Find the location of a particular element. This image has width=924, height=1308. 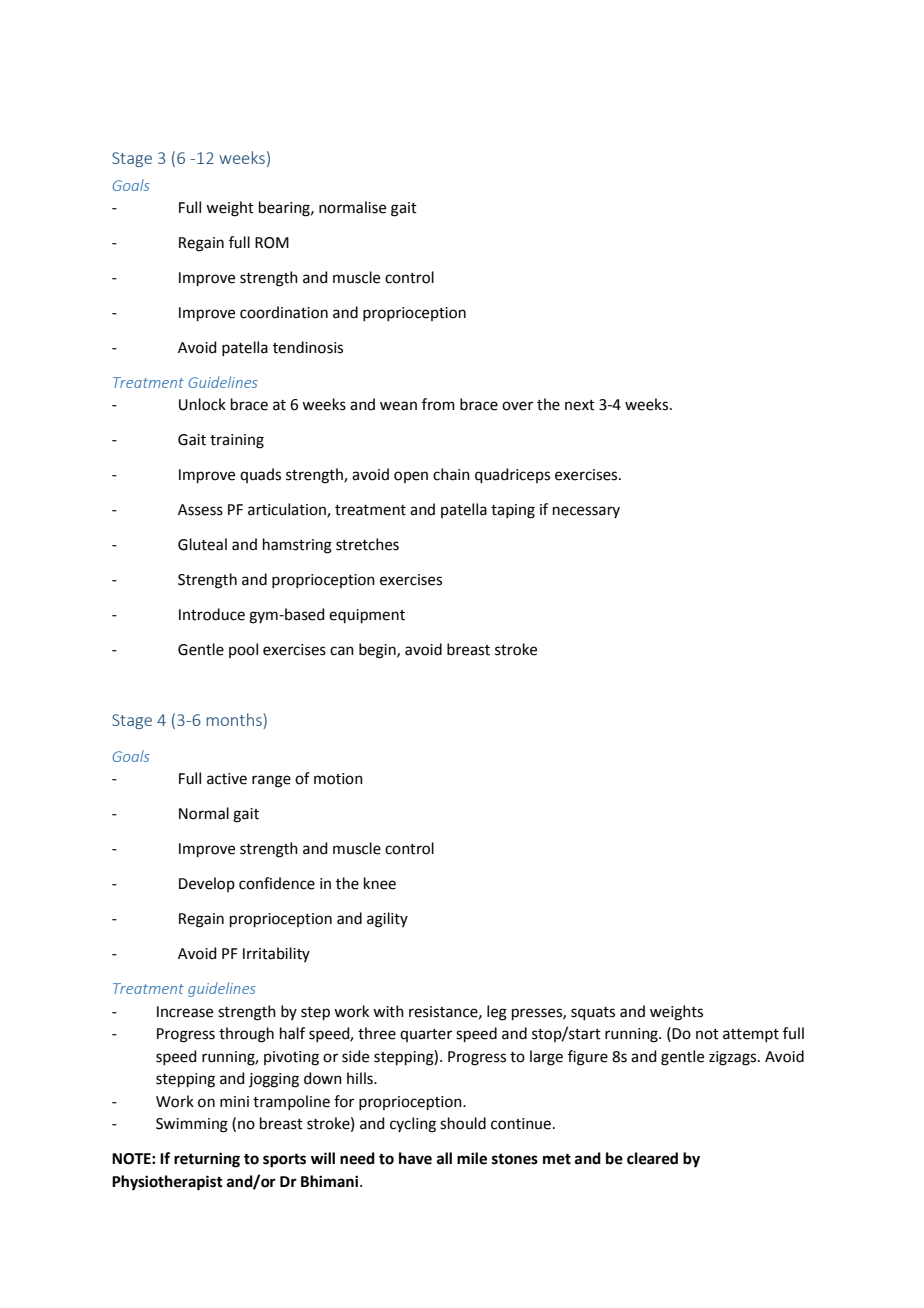

squats is located at coordinates (593, 1013).
